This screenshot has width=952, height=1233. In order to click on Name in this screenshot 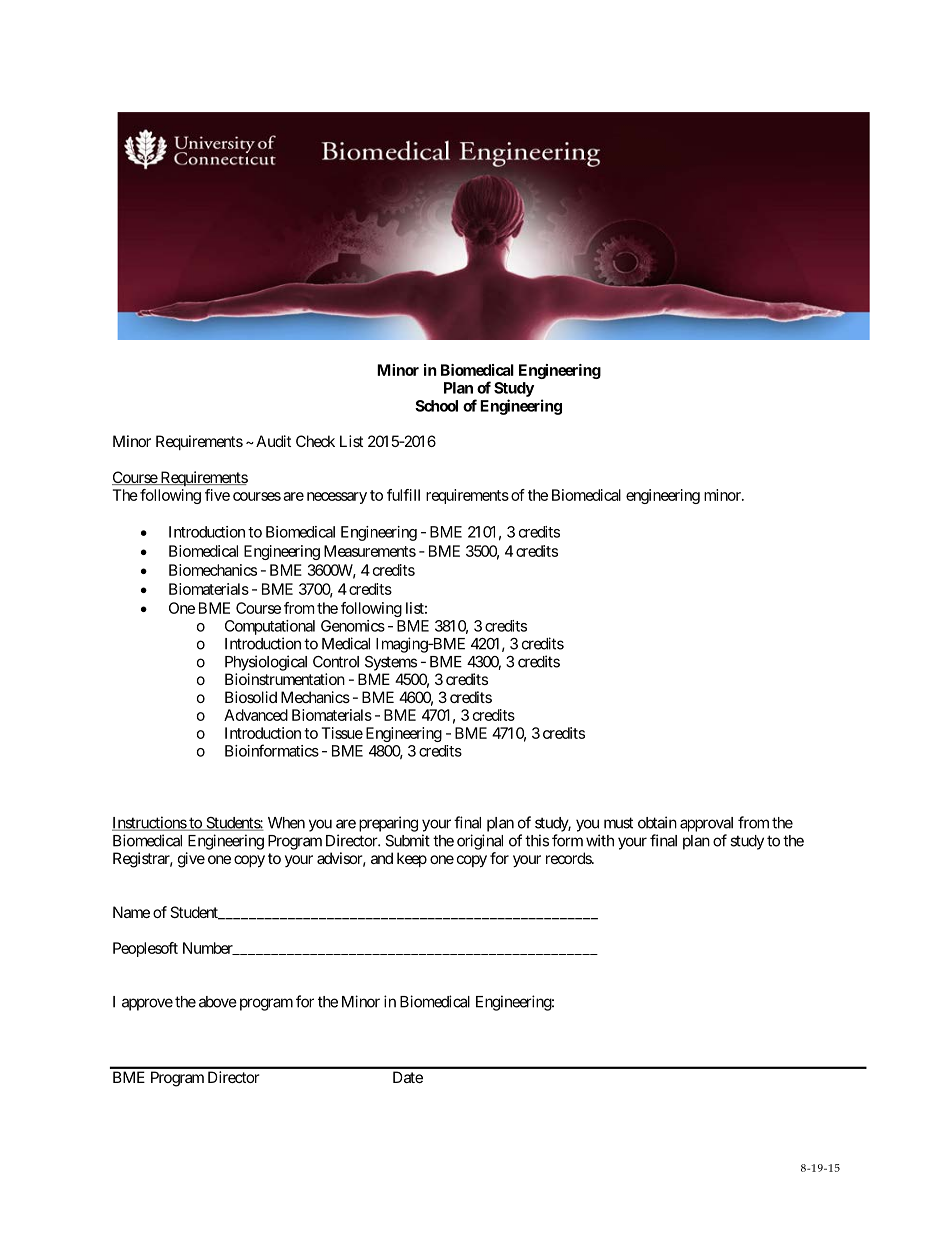, I will do `click(131, 912)`.
